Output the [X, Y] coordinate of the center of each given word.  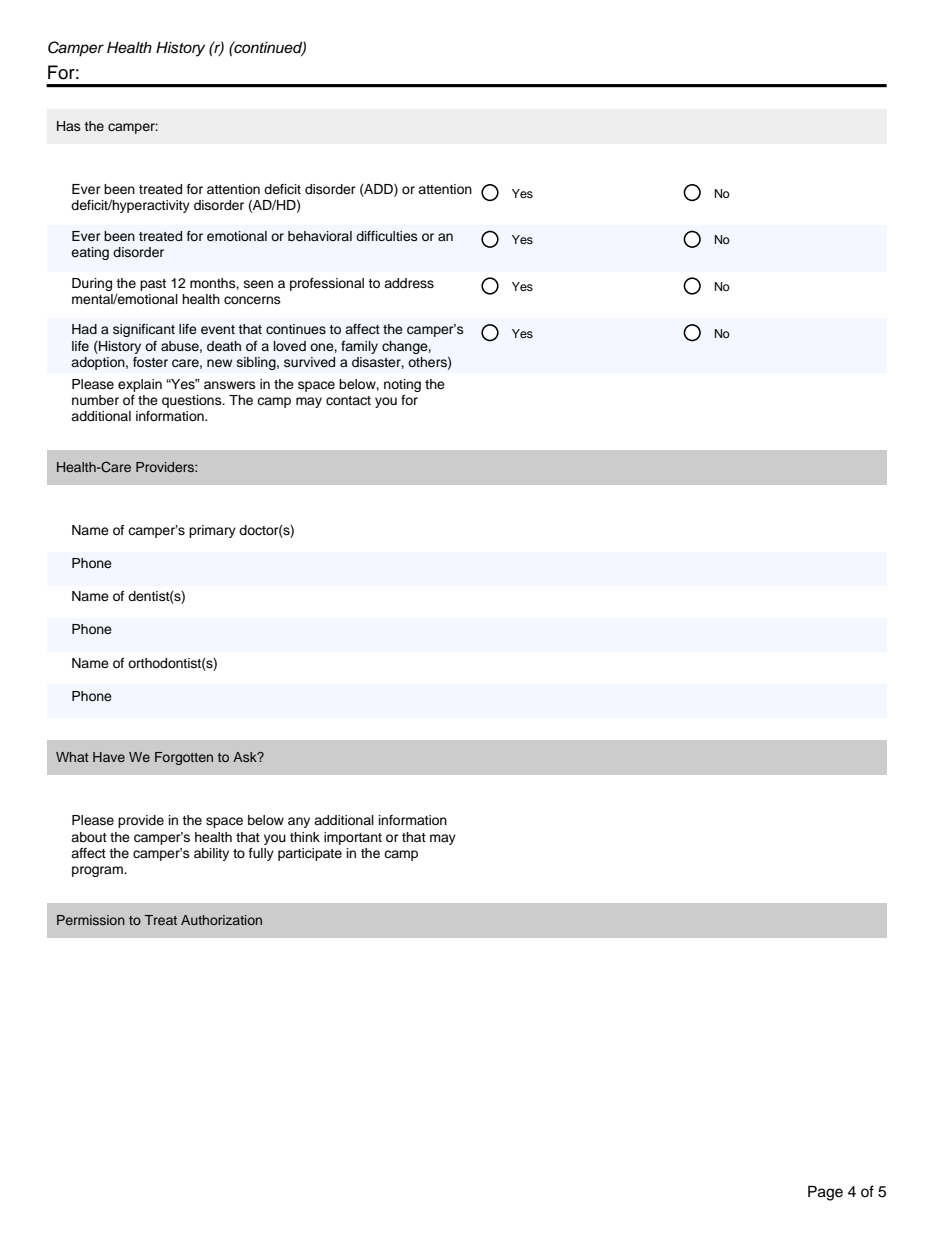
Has [69, 126]
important [353, 838]
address [409, 283]
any [299, 822]
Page [825, 1193]
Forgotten [184, 758]
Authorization [221, 920]
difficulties [387, 236]
